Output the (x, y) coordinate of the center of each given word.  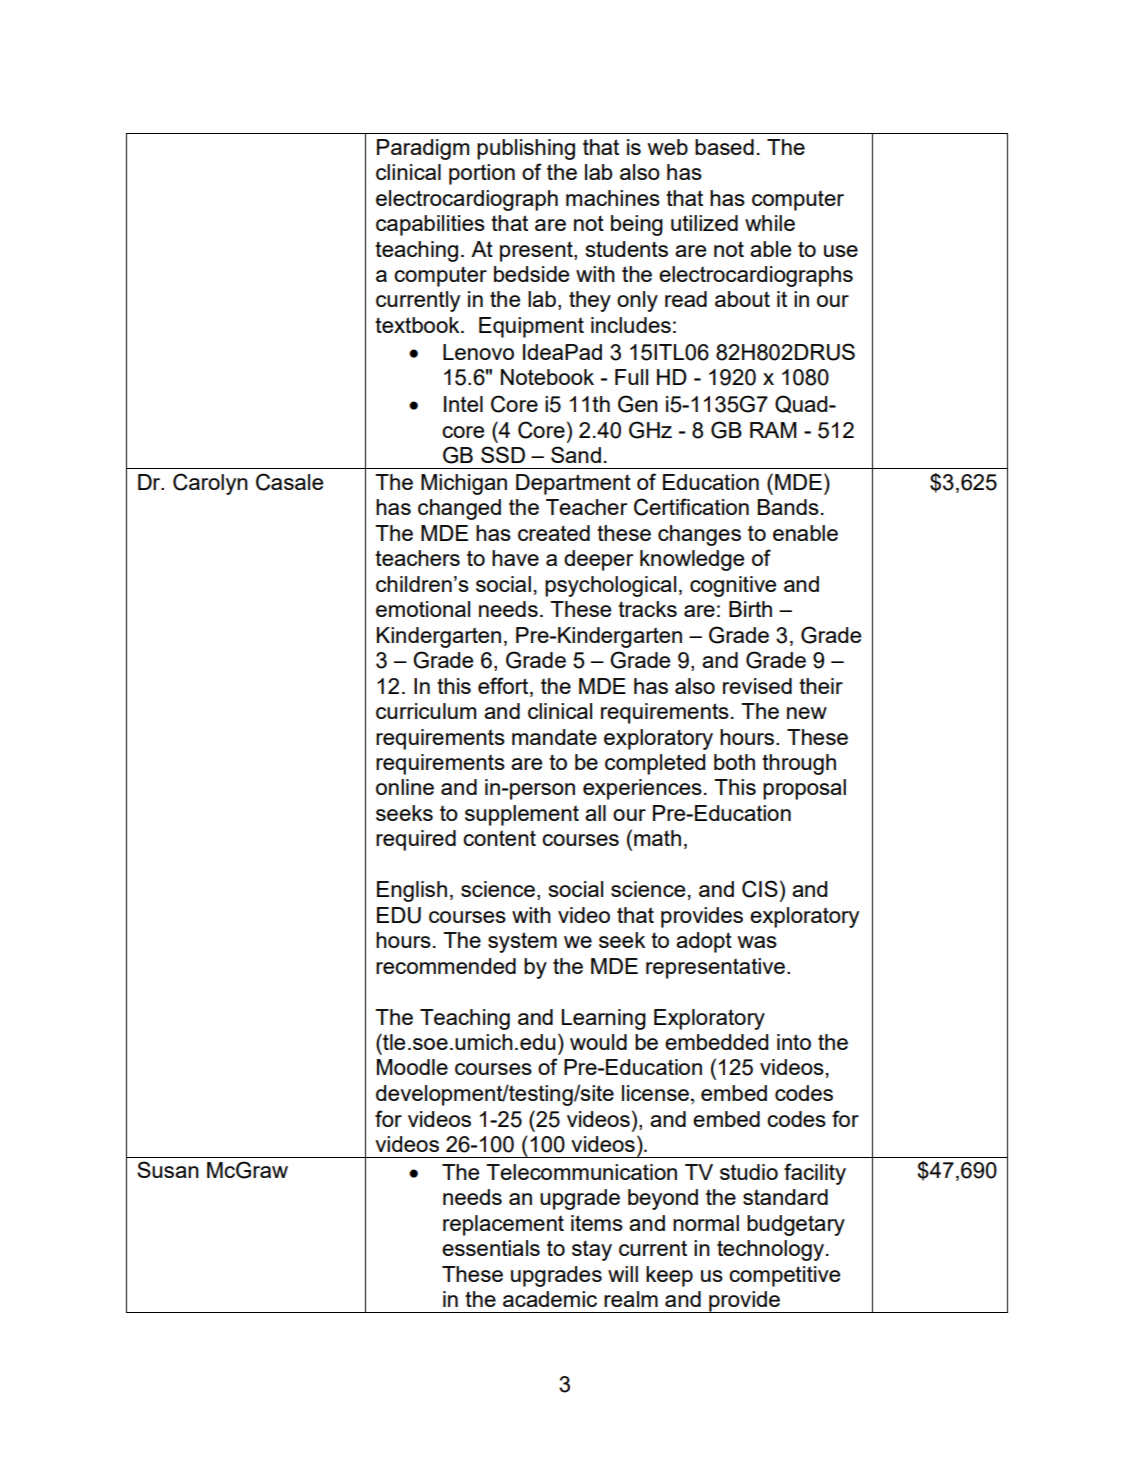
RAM (773, 430)
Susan (168, 1169)
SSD (503, 454)
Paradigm (423, 149)
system (522, 942)
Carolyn (210, 484)
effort (504, 685)
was (757, 942)
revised (757, 686)
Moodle (412, 1067)
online (405, 787)
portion (482, 174)
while (770, 223)
